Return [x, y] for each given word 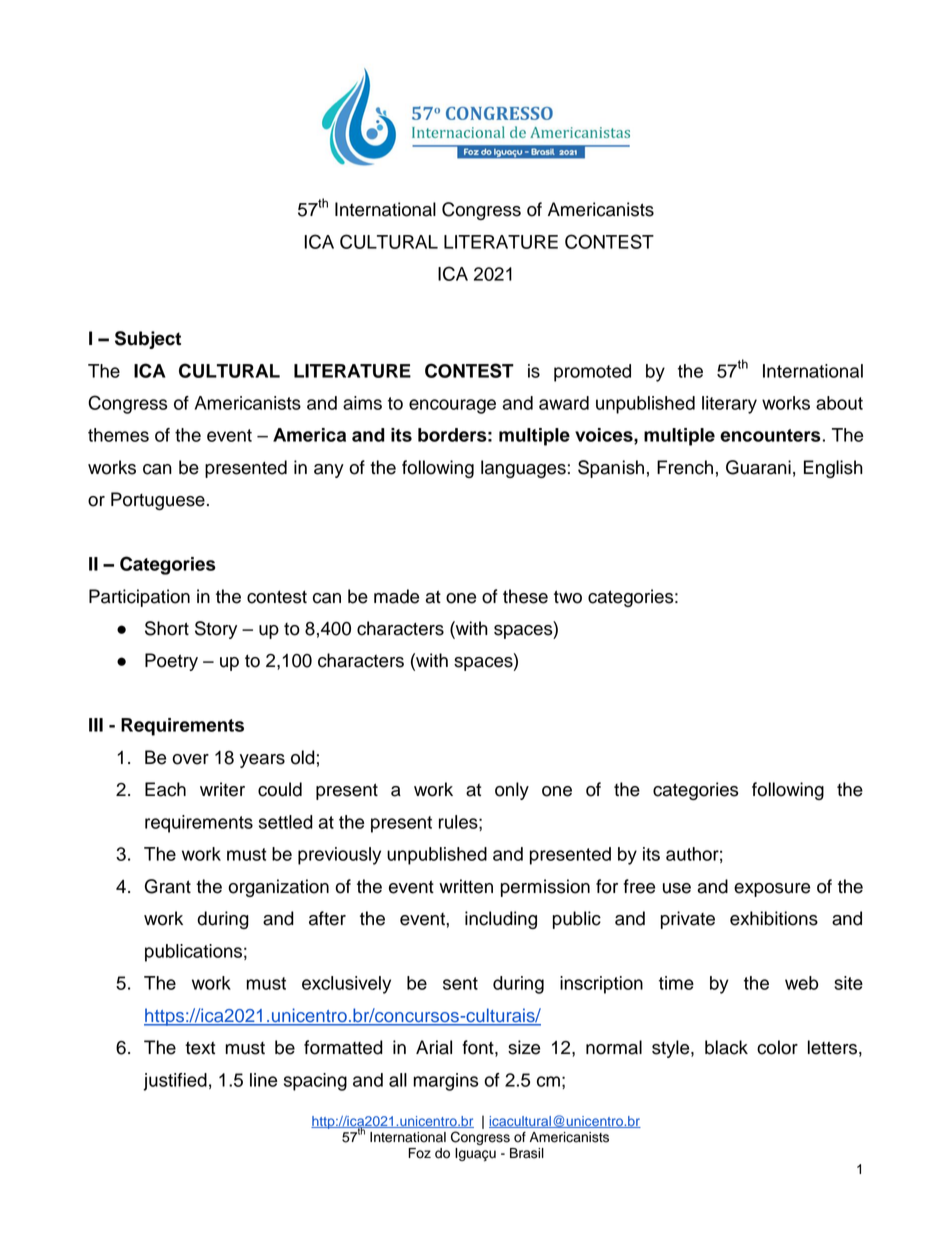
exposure [772, 890]
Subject [148, 340]
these [525, 596]
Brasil [527, 1153]
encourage [452, 406]
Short [167, 628]
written [466, 886]
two [568, 597]
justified [175, 1082]
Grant [168, 886]
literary [729, 405]
